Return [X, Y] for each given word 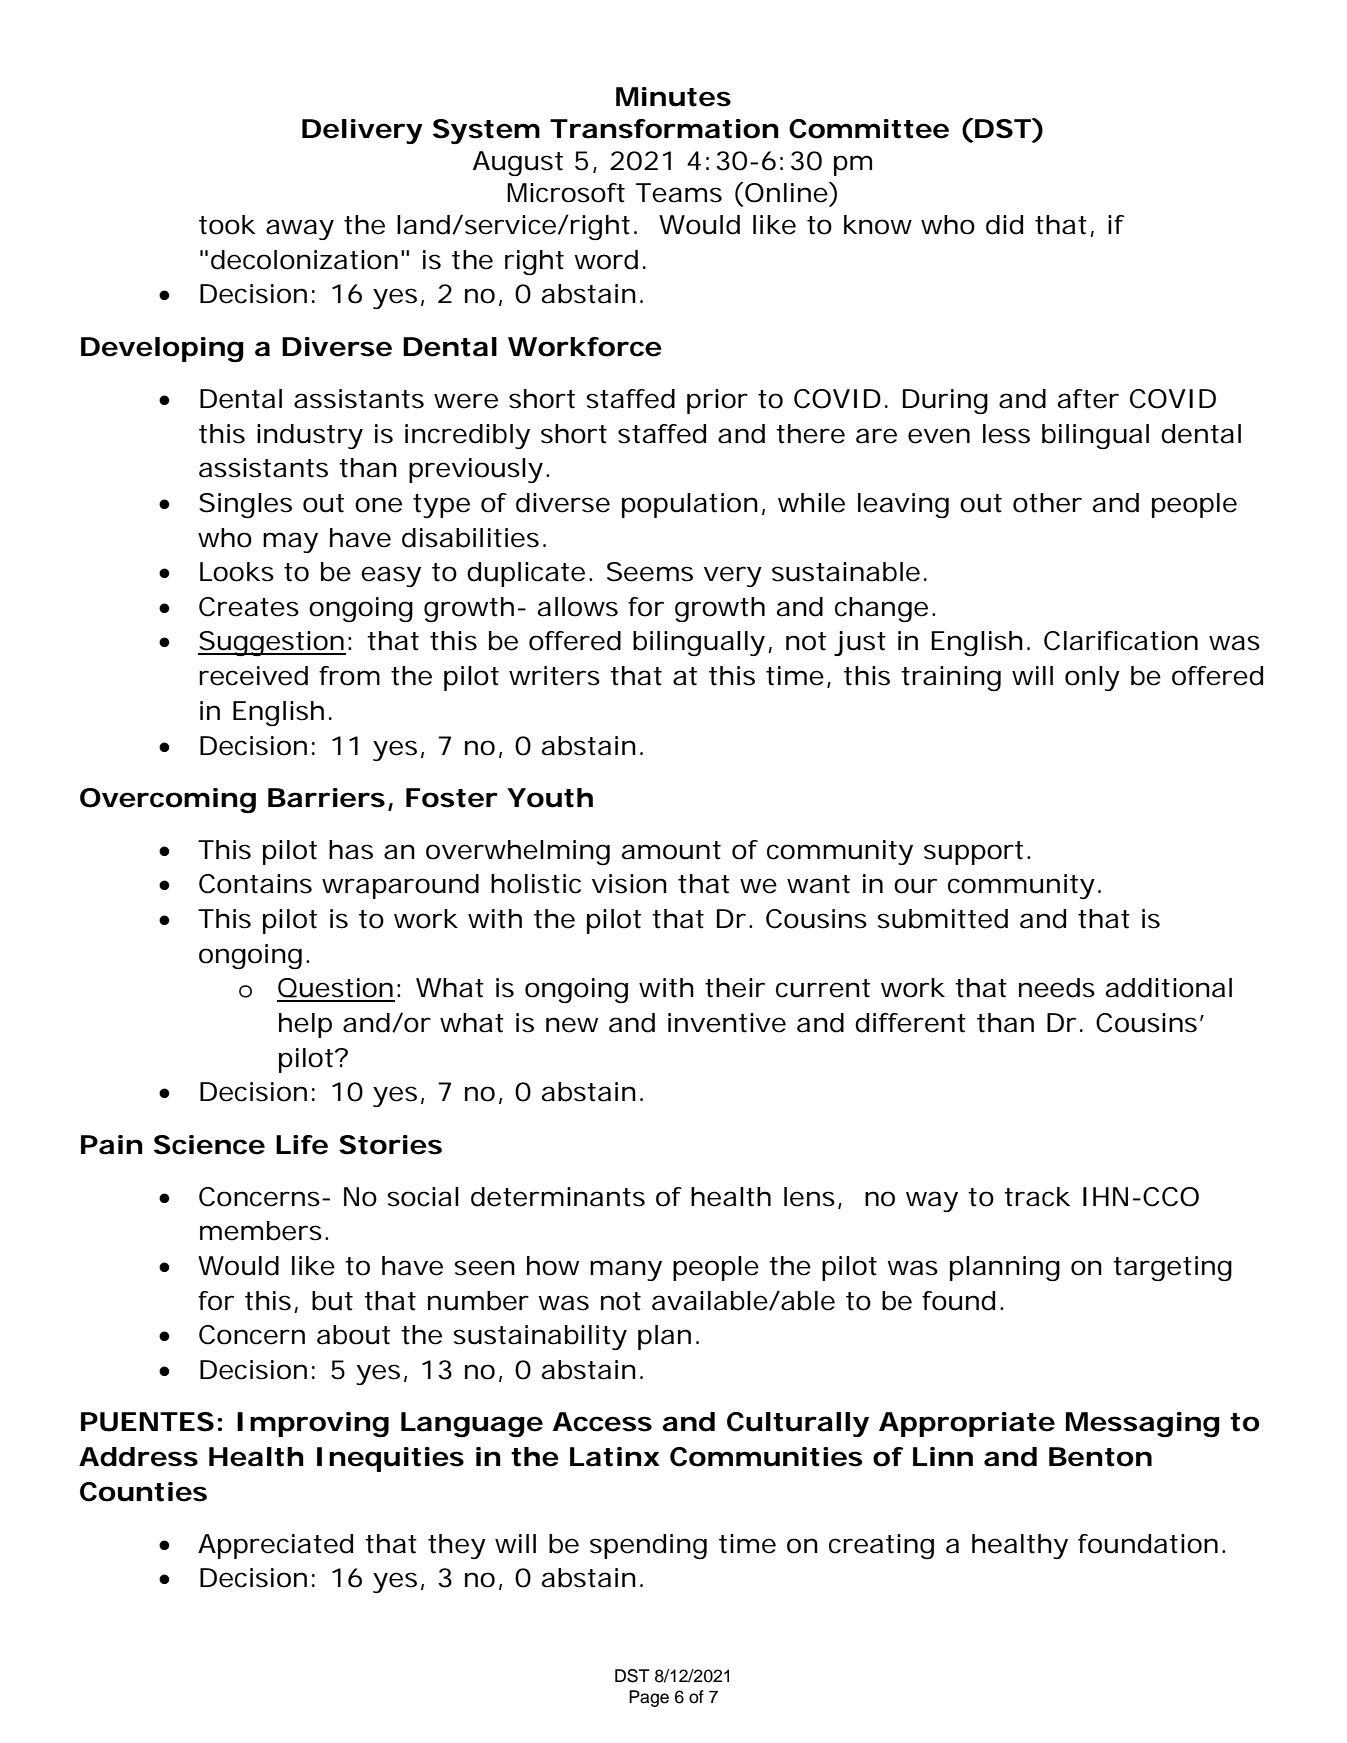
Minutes [673, 97]
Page [649, 1698]
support [973, 853]
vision [629, 884]
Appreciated [275, 1546]
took [227, 225]
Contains [255, 884]
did [1004, 225]
